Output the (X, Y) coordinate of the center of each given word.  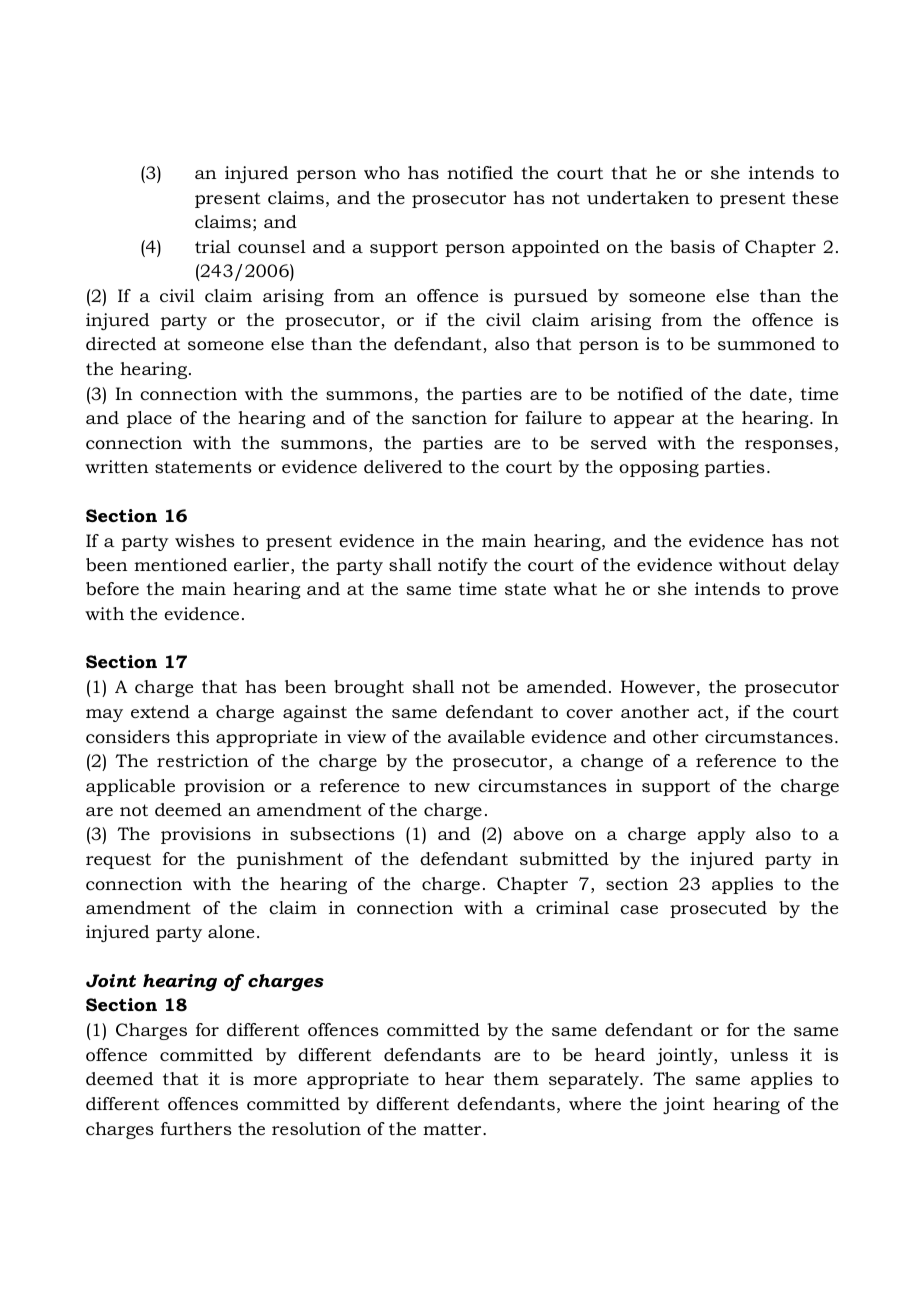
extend (160, 711)
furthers (196, 1128)
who (382, 172)
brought (369, 688)
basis (692, 246)
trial (213, 246)
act (712, 713)
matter (453, 1129)
